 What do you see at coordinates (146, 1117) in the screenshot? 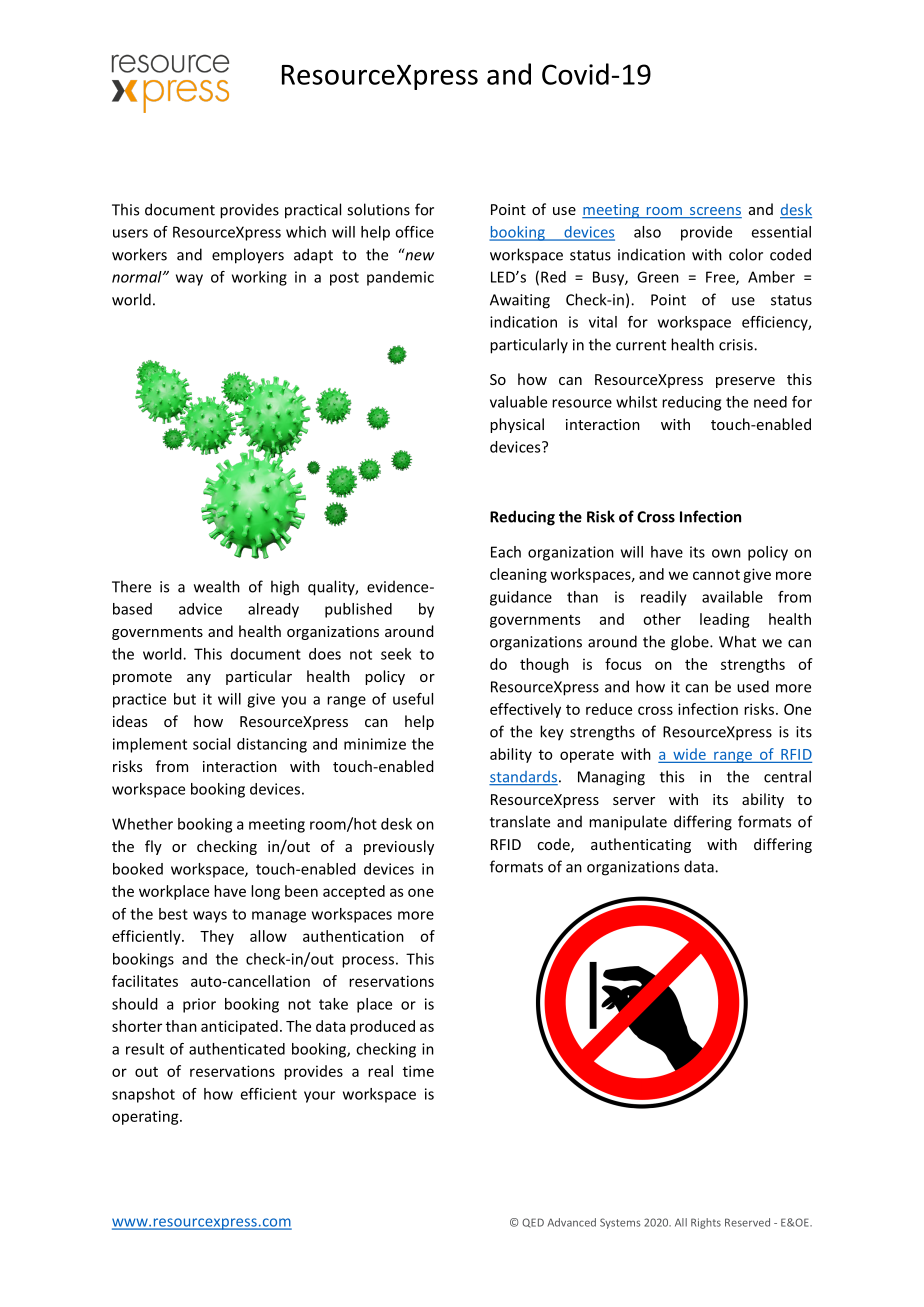
I see `operating` at bounding box center [146, 1117].
